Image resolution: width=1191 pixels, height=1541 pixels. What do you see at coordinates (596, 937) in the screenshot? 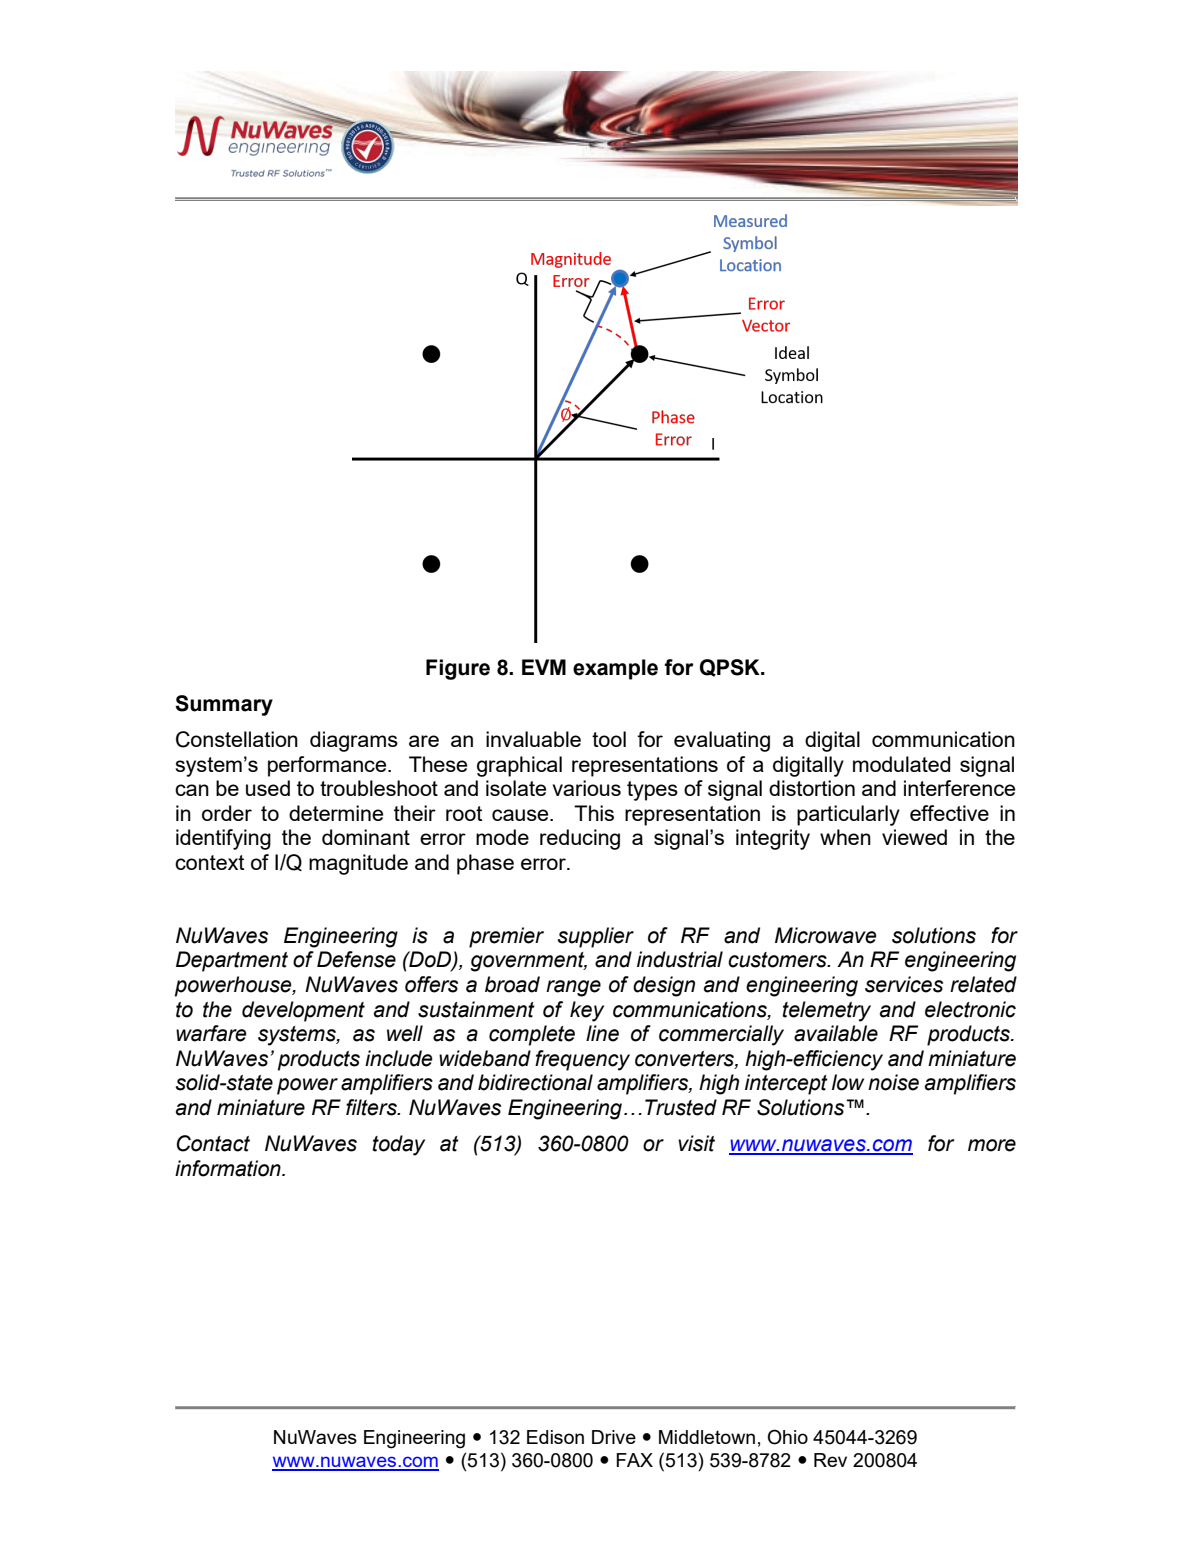
I see `supplier` at bounding box center [596, 937].
